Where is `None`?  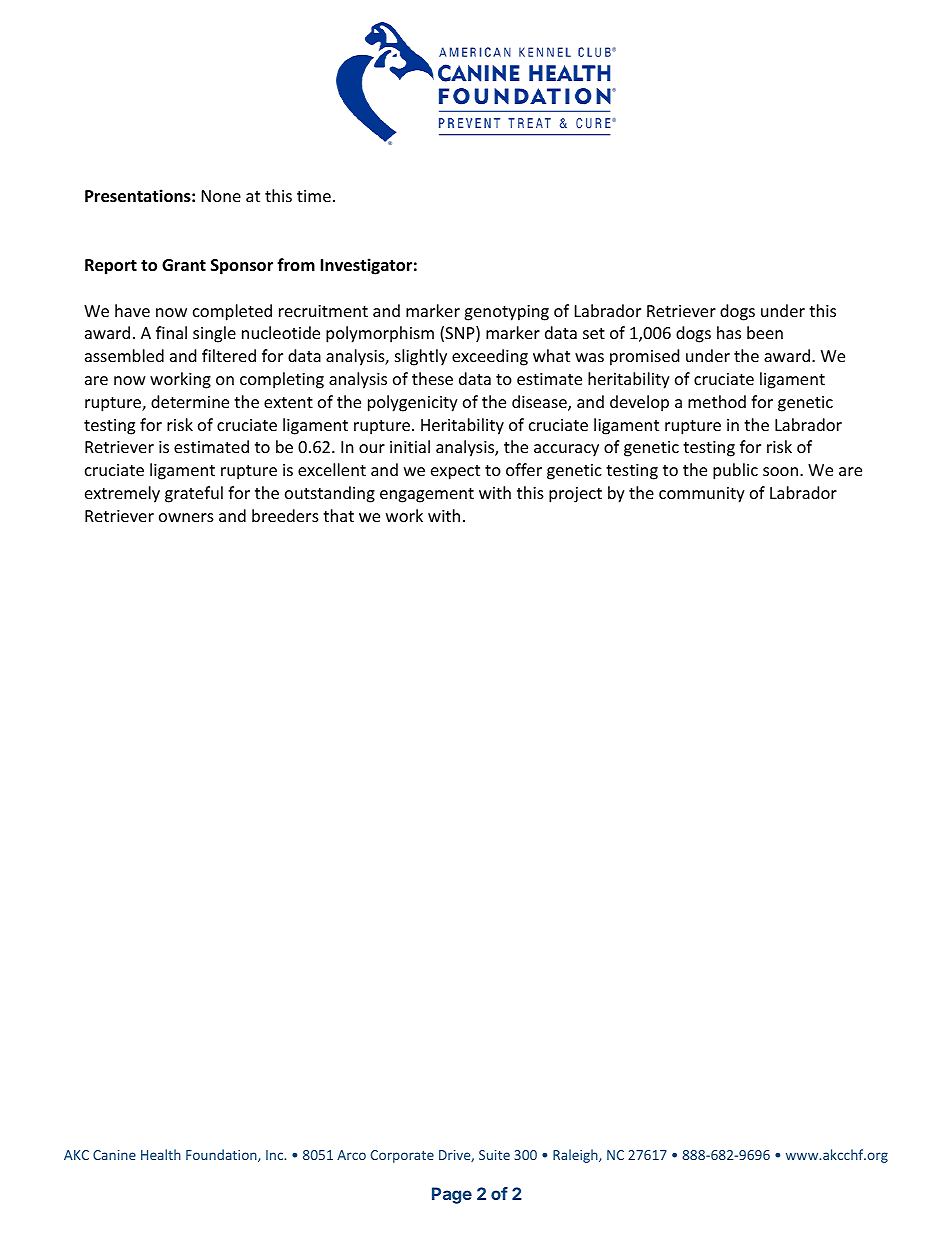 None is located at coordinates (221, 196).
